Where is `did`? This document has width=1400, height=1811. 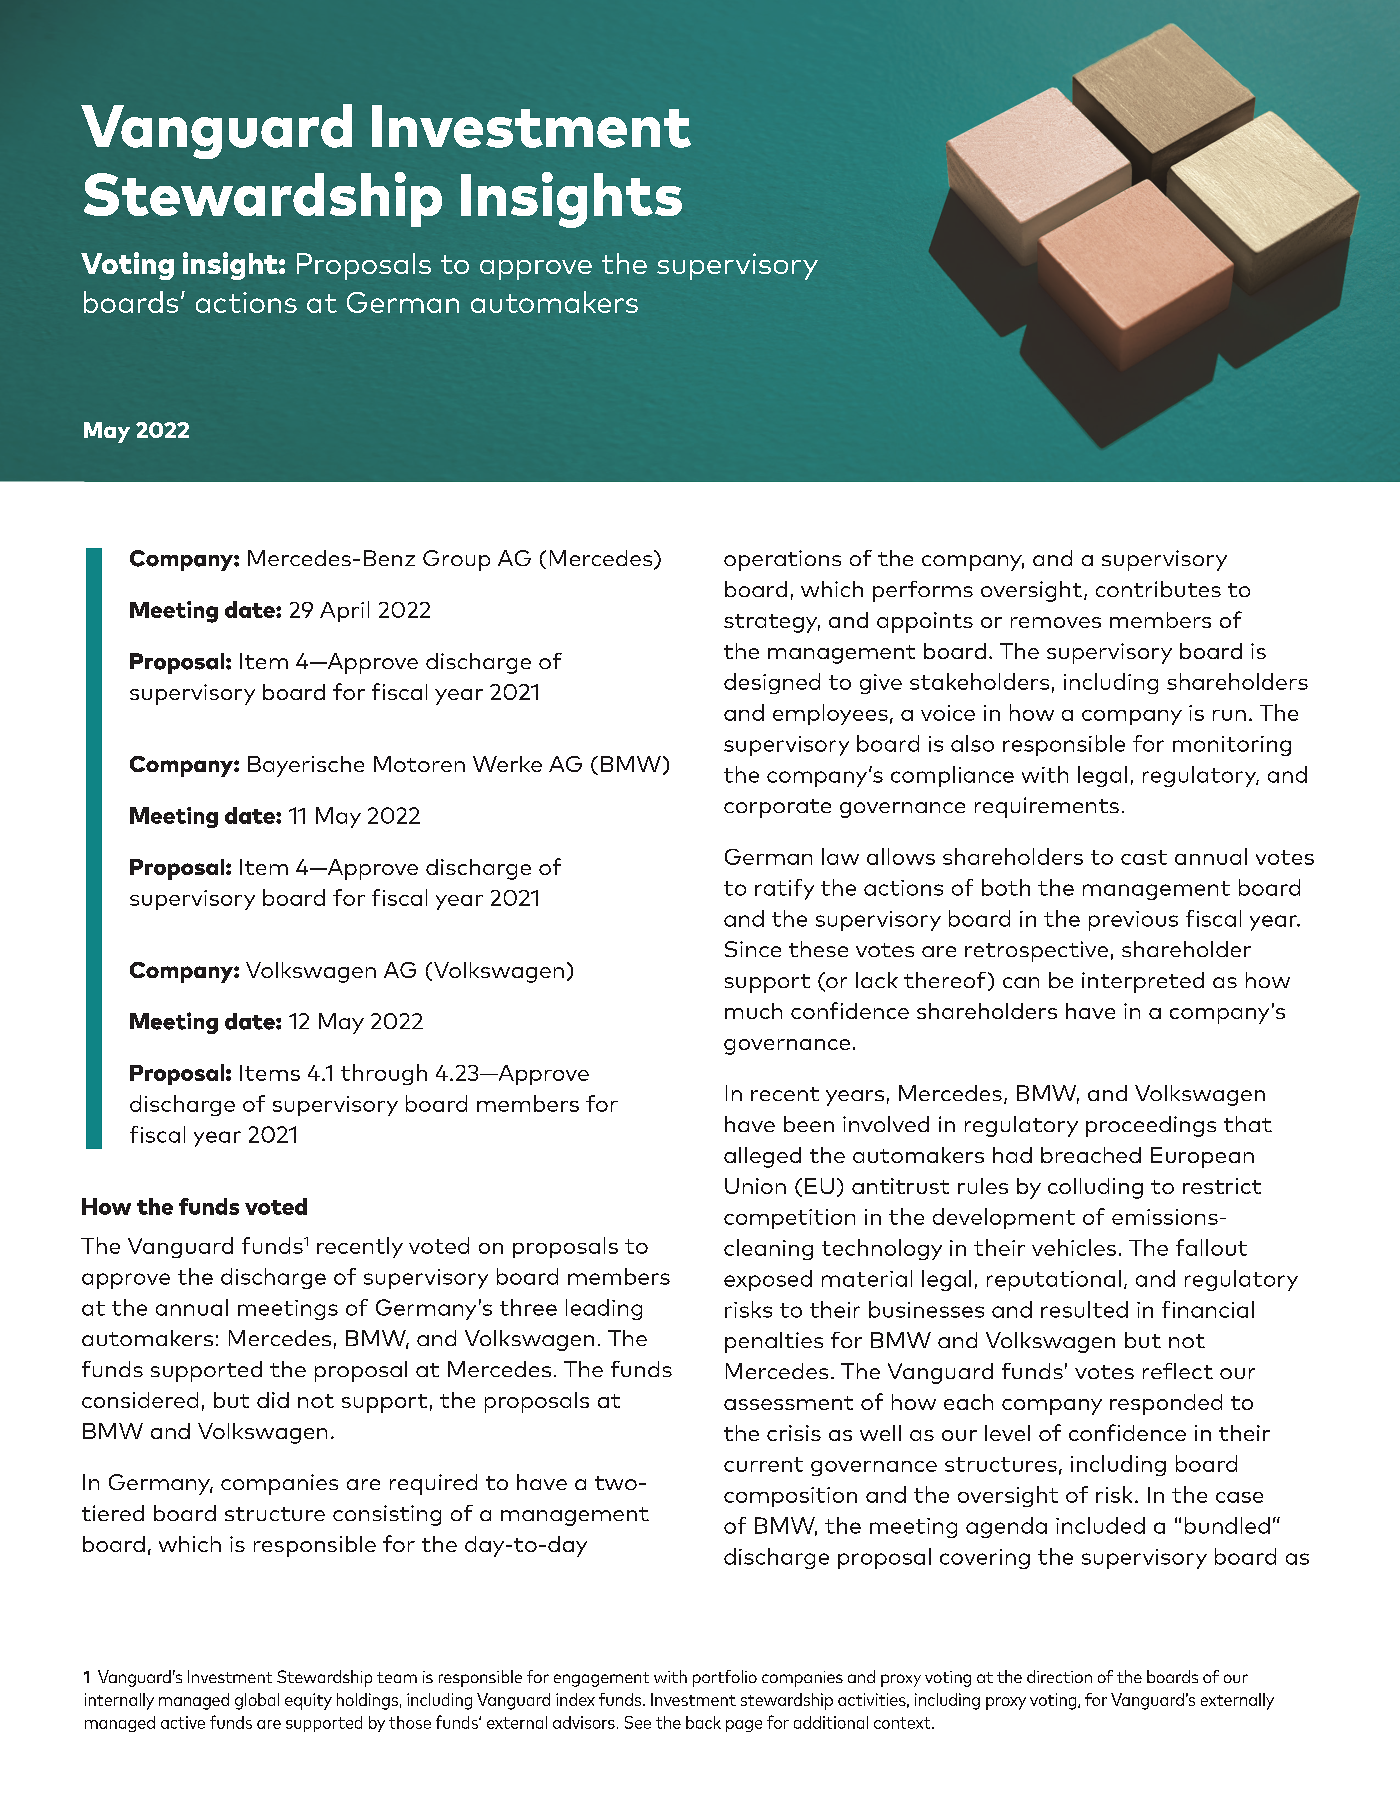 did is located at coordinates (273, 1400).
